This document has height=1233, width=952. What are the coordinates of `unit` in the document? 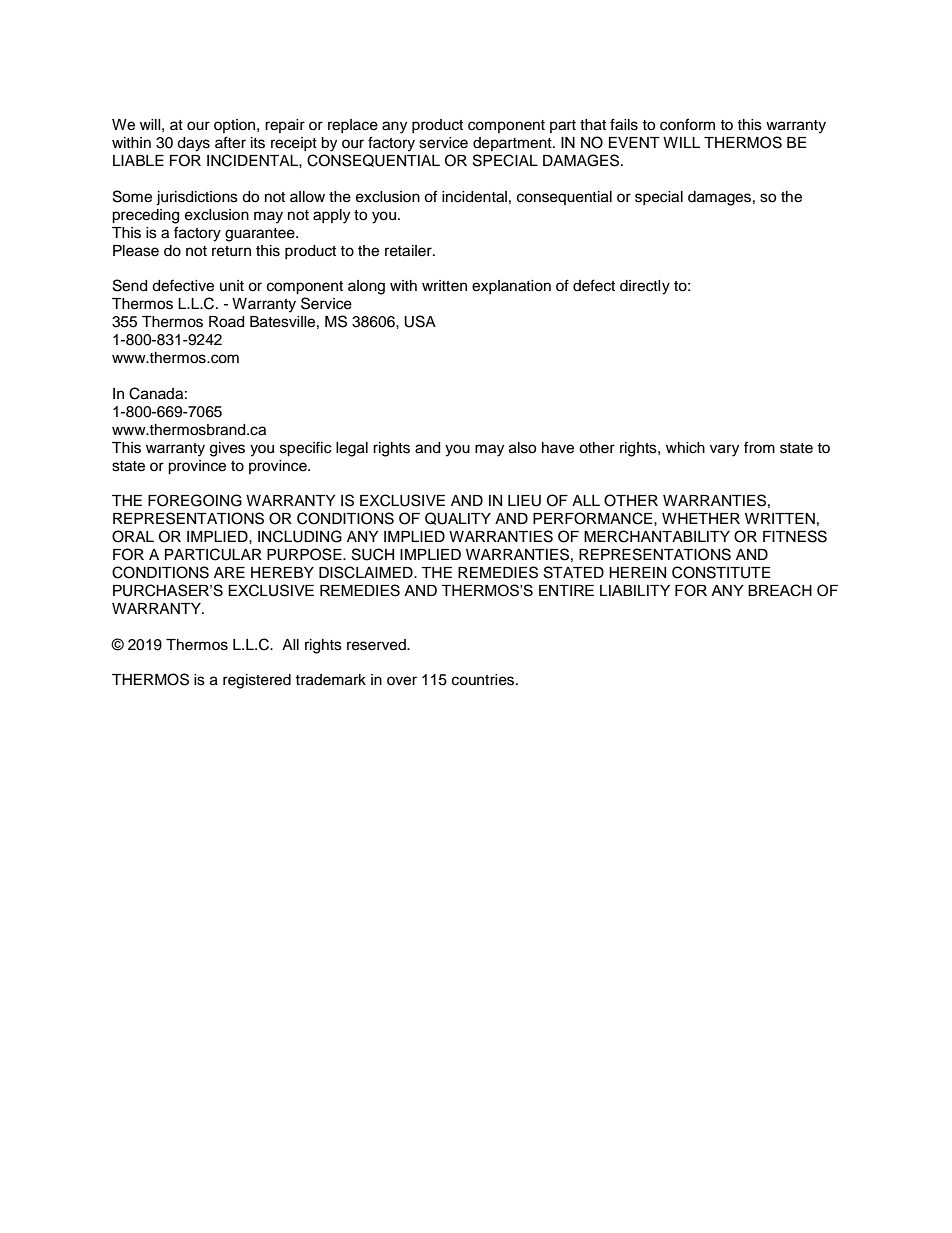 It's located at (232, 285).
